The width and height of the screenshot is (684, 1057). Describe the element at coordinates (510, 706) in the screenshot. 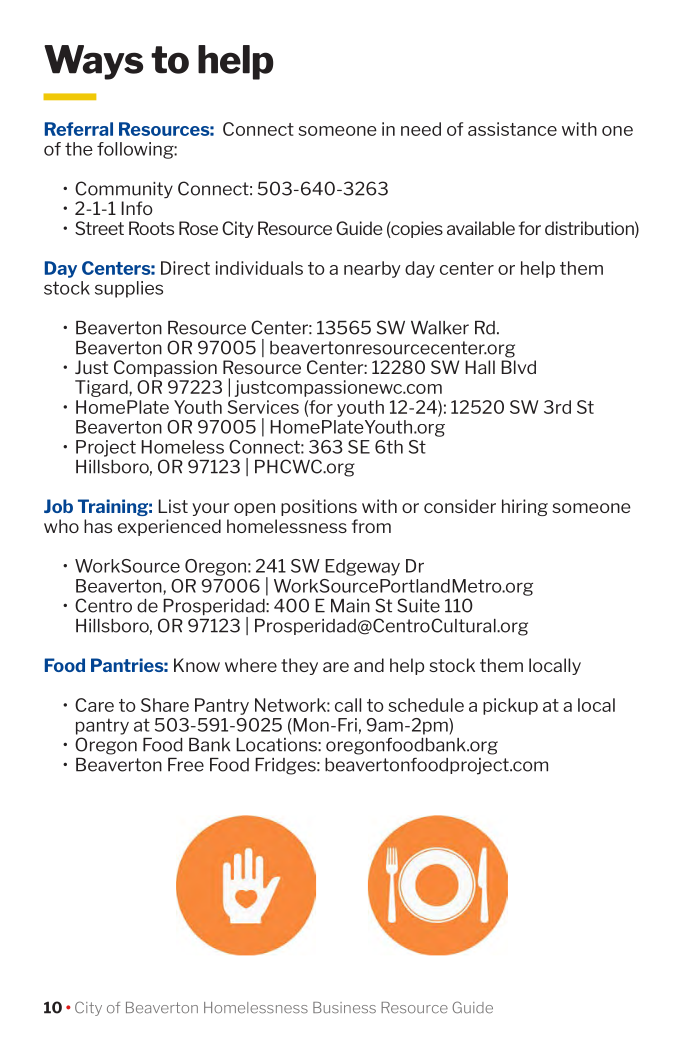

I see `pickup` at that location.
